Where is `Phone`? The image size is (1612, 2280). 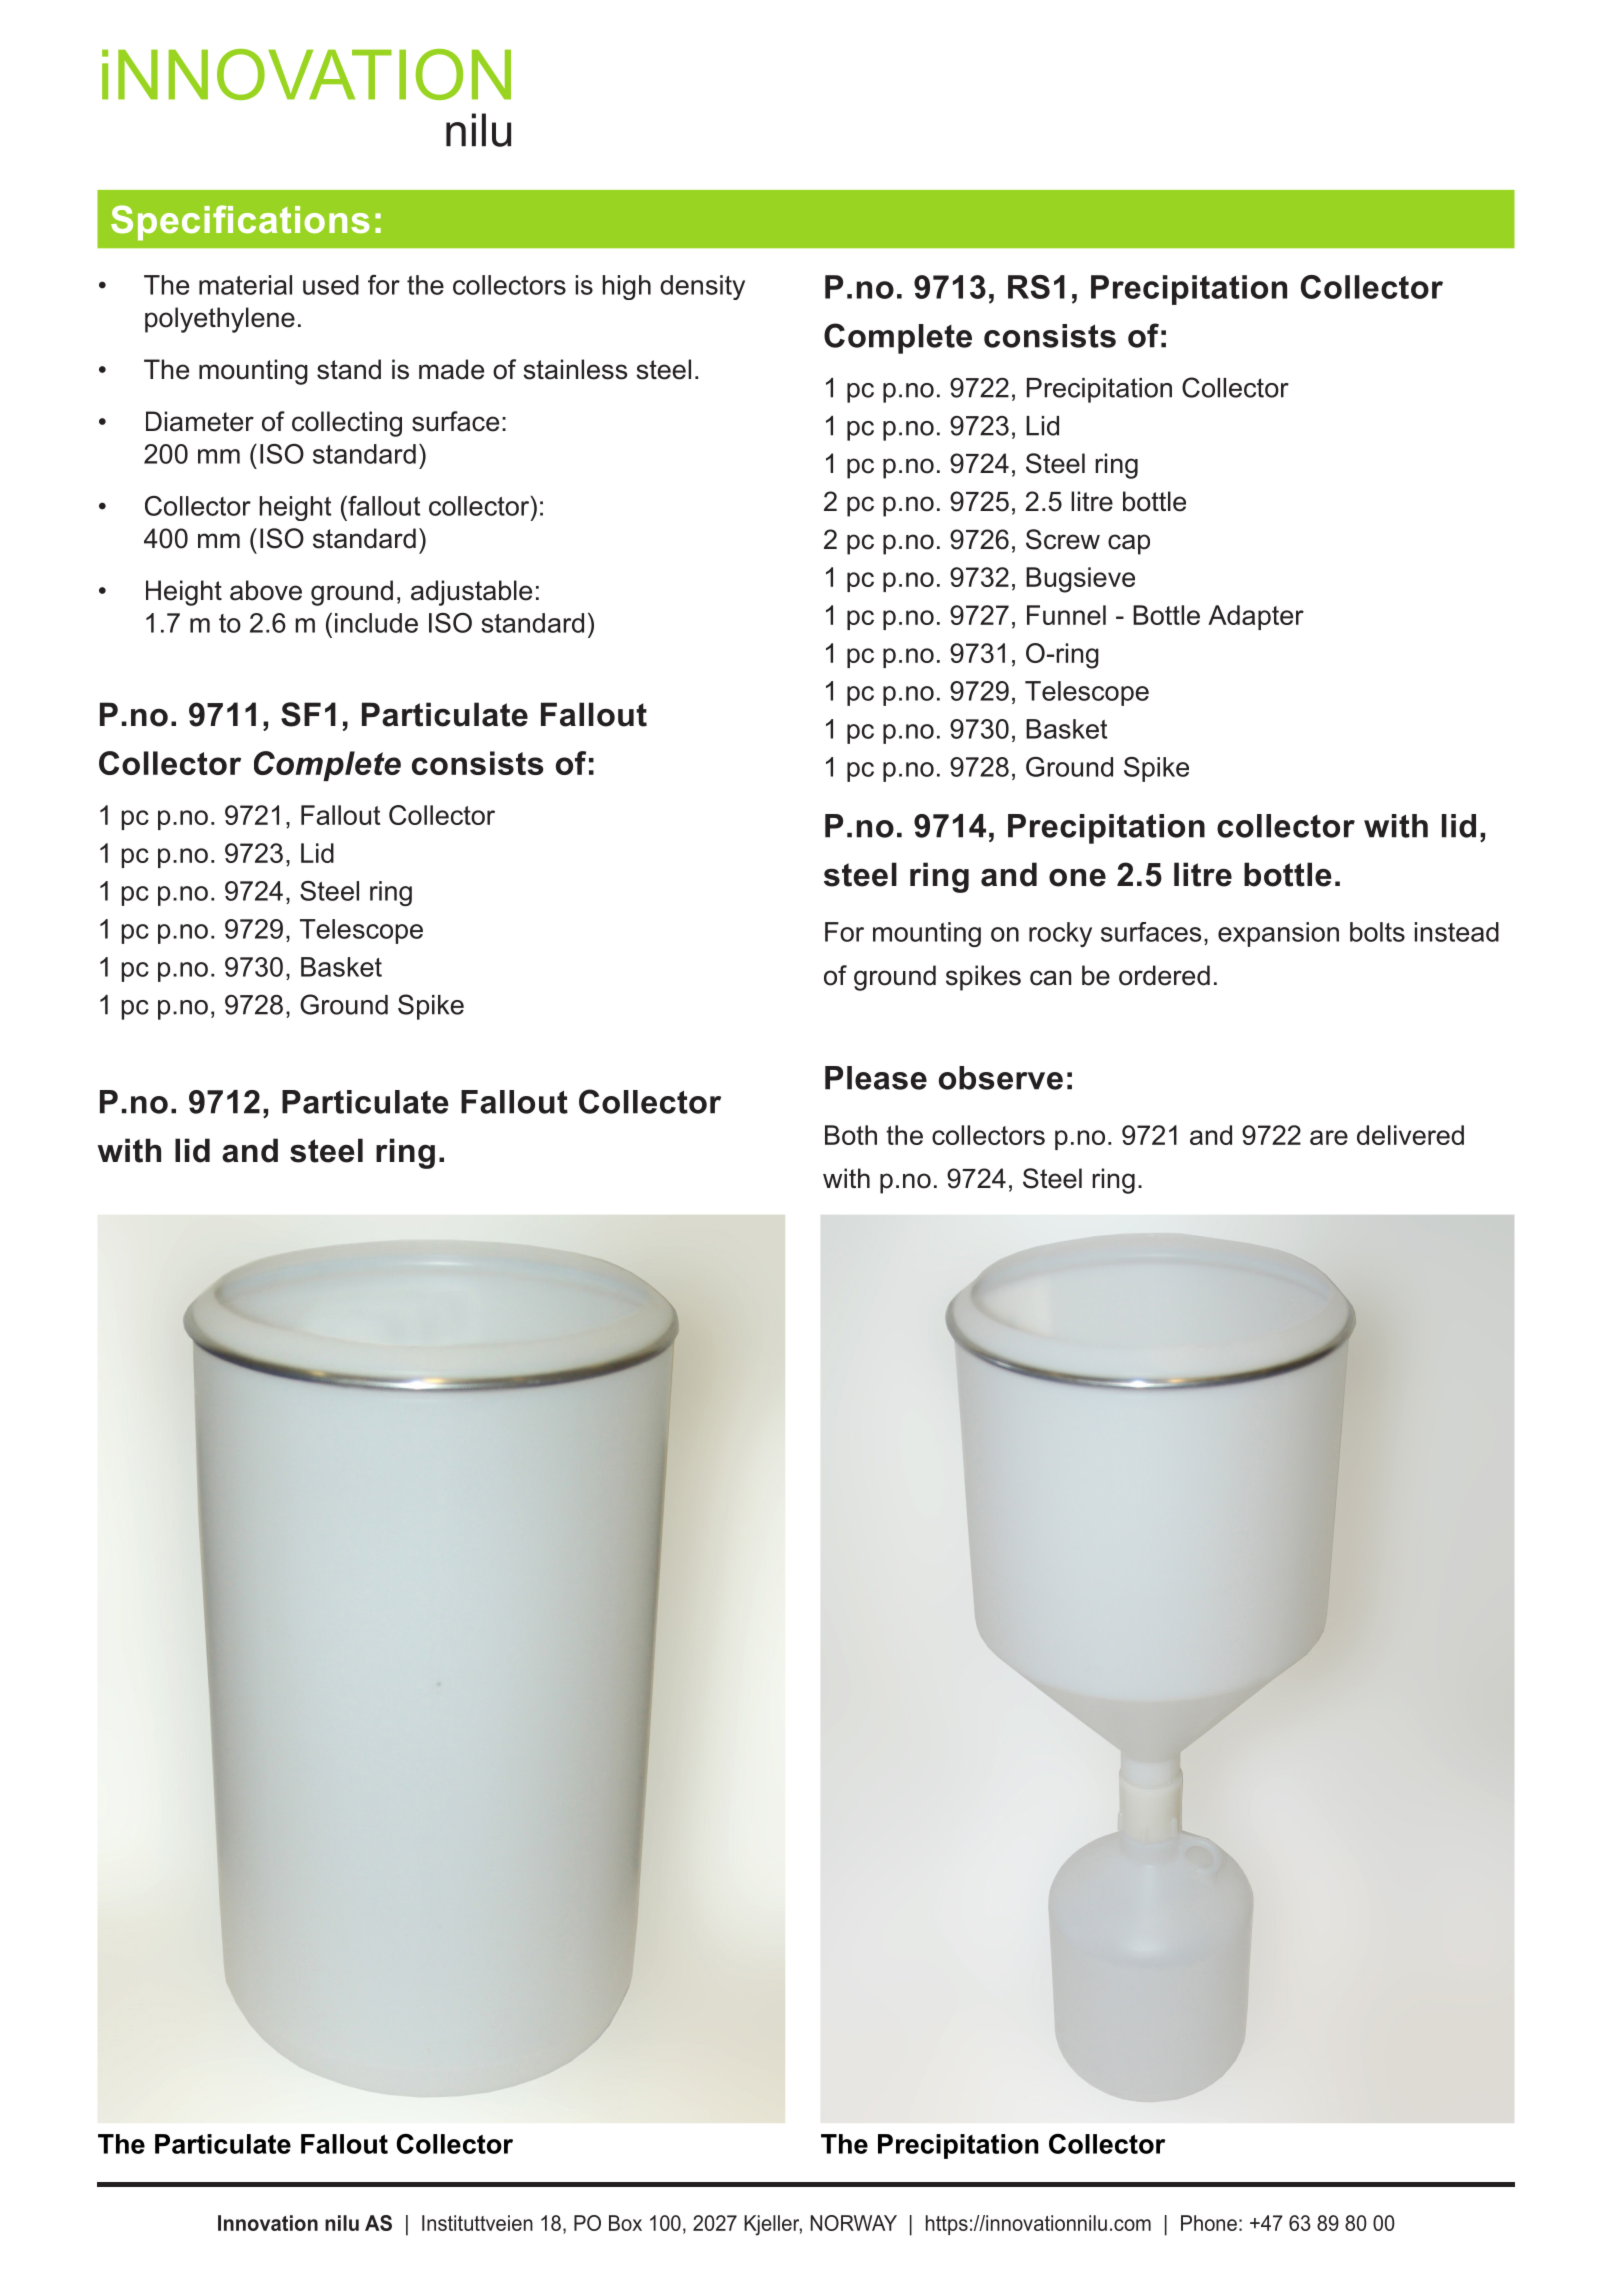
Phone is located at coordinates (1209, 2223).
